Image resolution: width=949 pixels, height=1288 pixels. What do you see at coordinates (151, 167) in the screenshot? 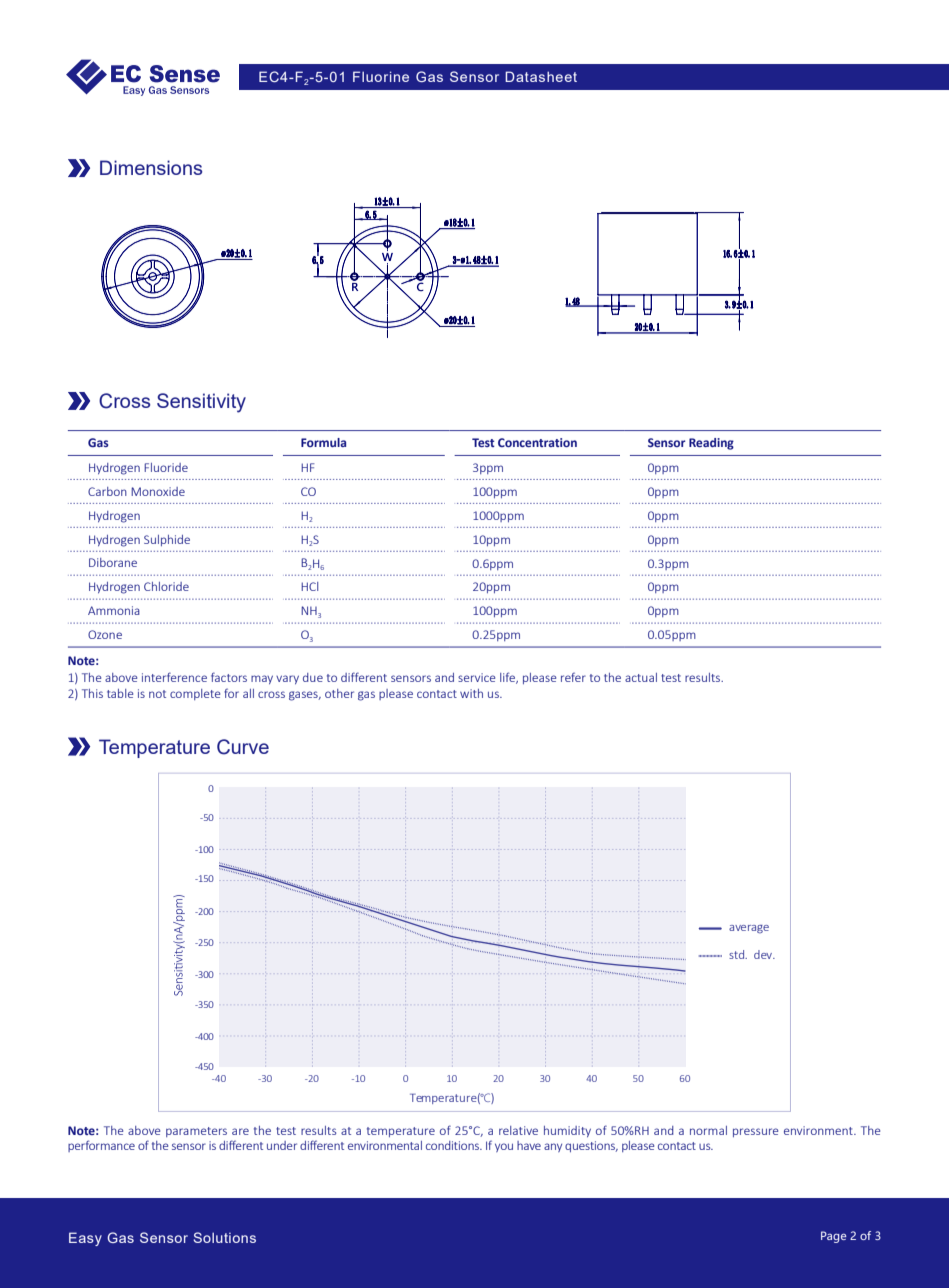
I see `Dimensions` at bounding box center [151, 167].
